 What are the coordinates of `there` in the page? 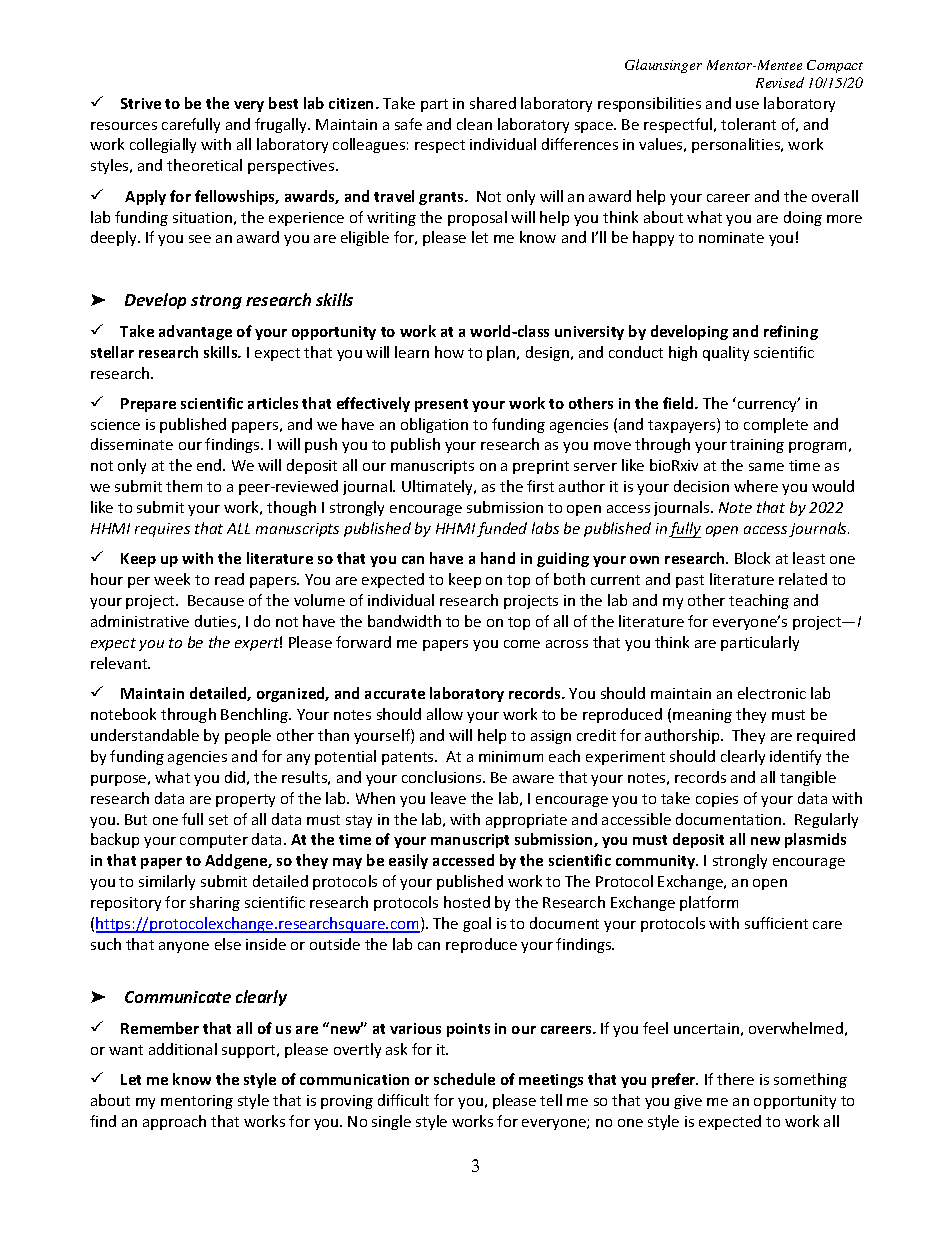 It's located at (735, 1079).
